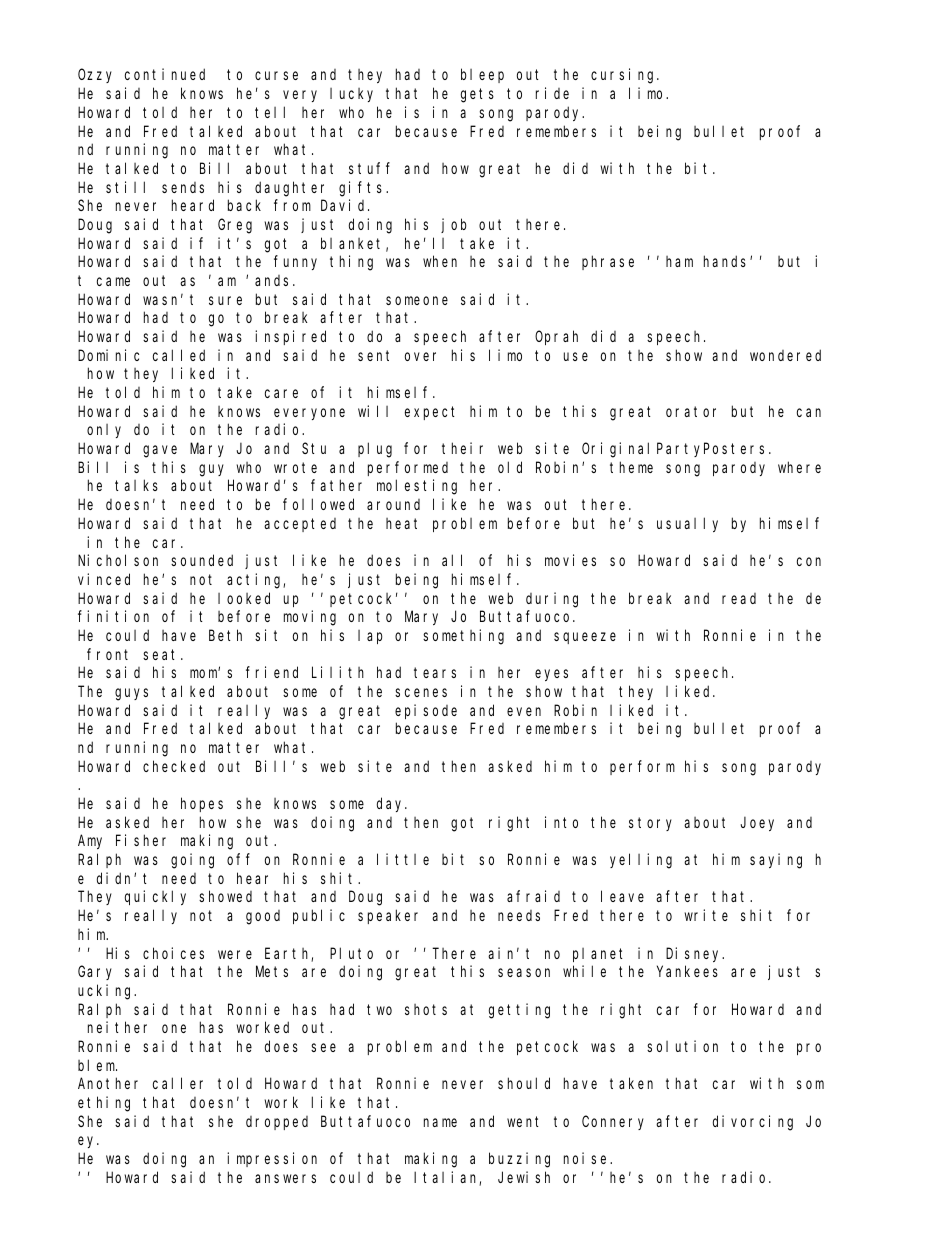  What do you see at coordinates (753, 1123) in the document?
I see `divorcing` at bounding box center [753, 1123].
